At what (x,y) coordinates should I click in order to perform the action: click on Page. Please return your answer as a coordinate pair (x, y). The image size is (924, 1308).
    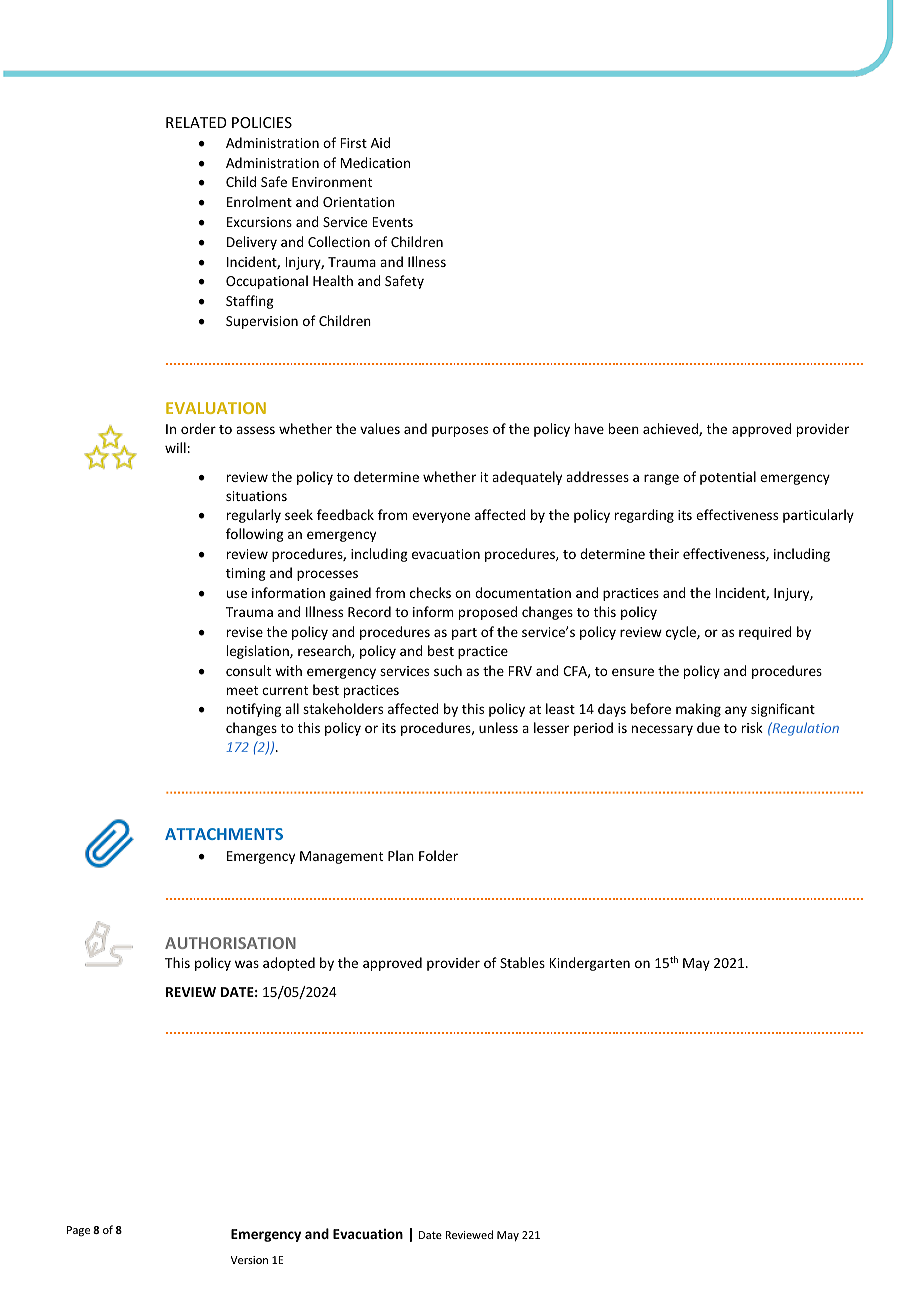
    Looking at the image, I should click on (78, 1231).
